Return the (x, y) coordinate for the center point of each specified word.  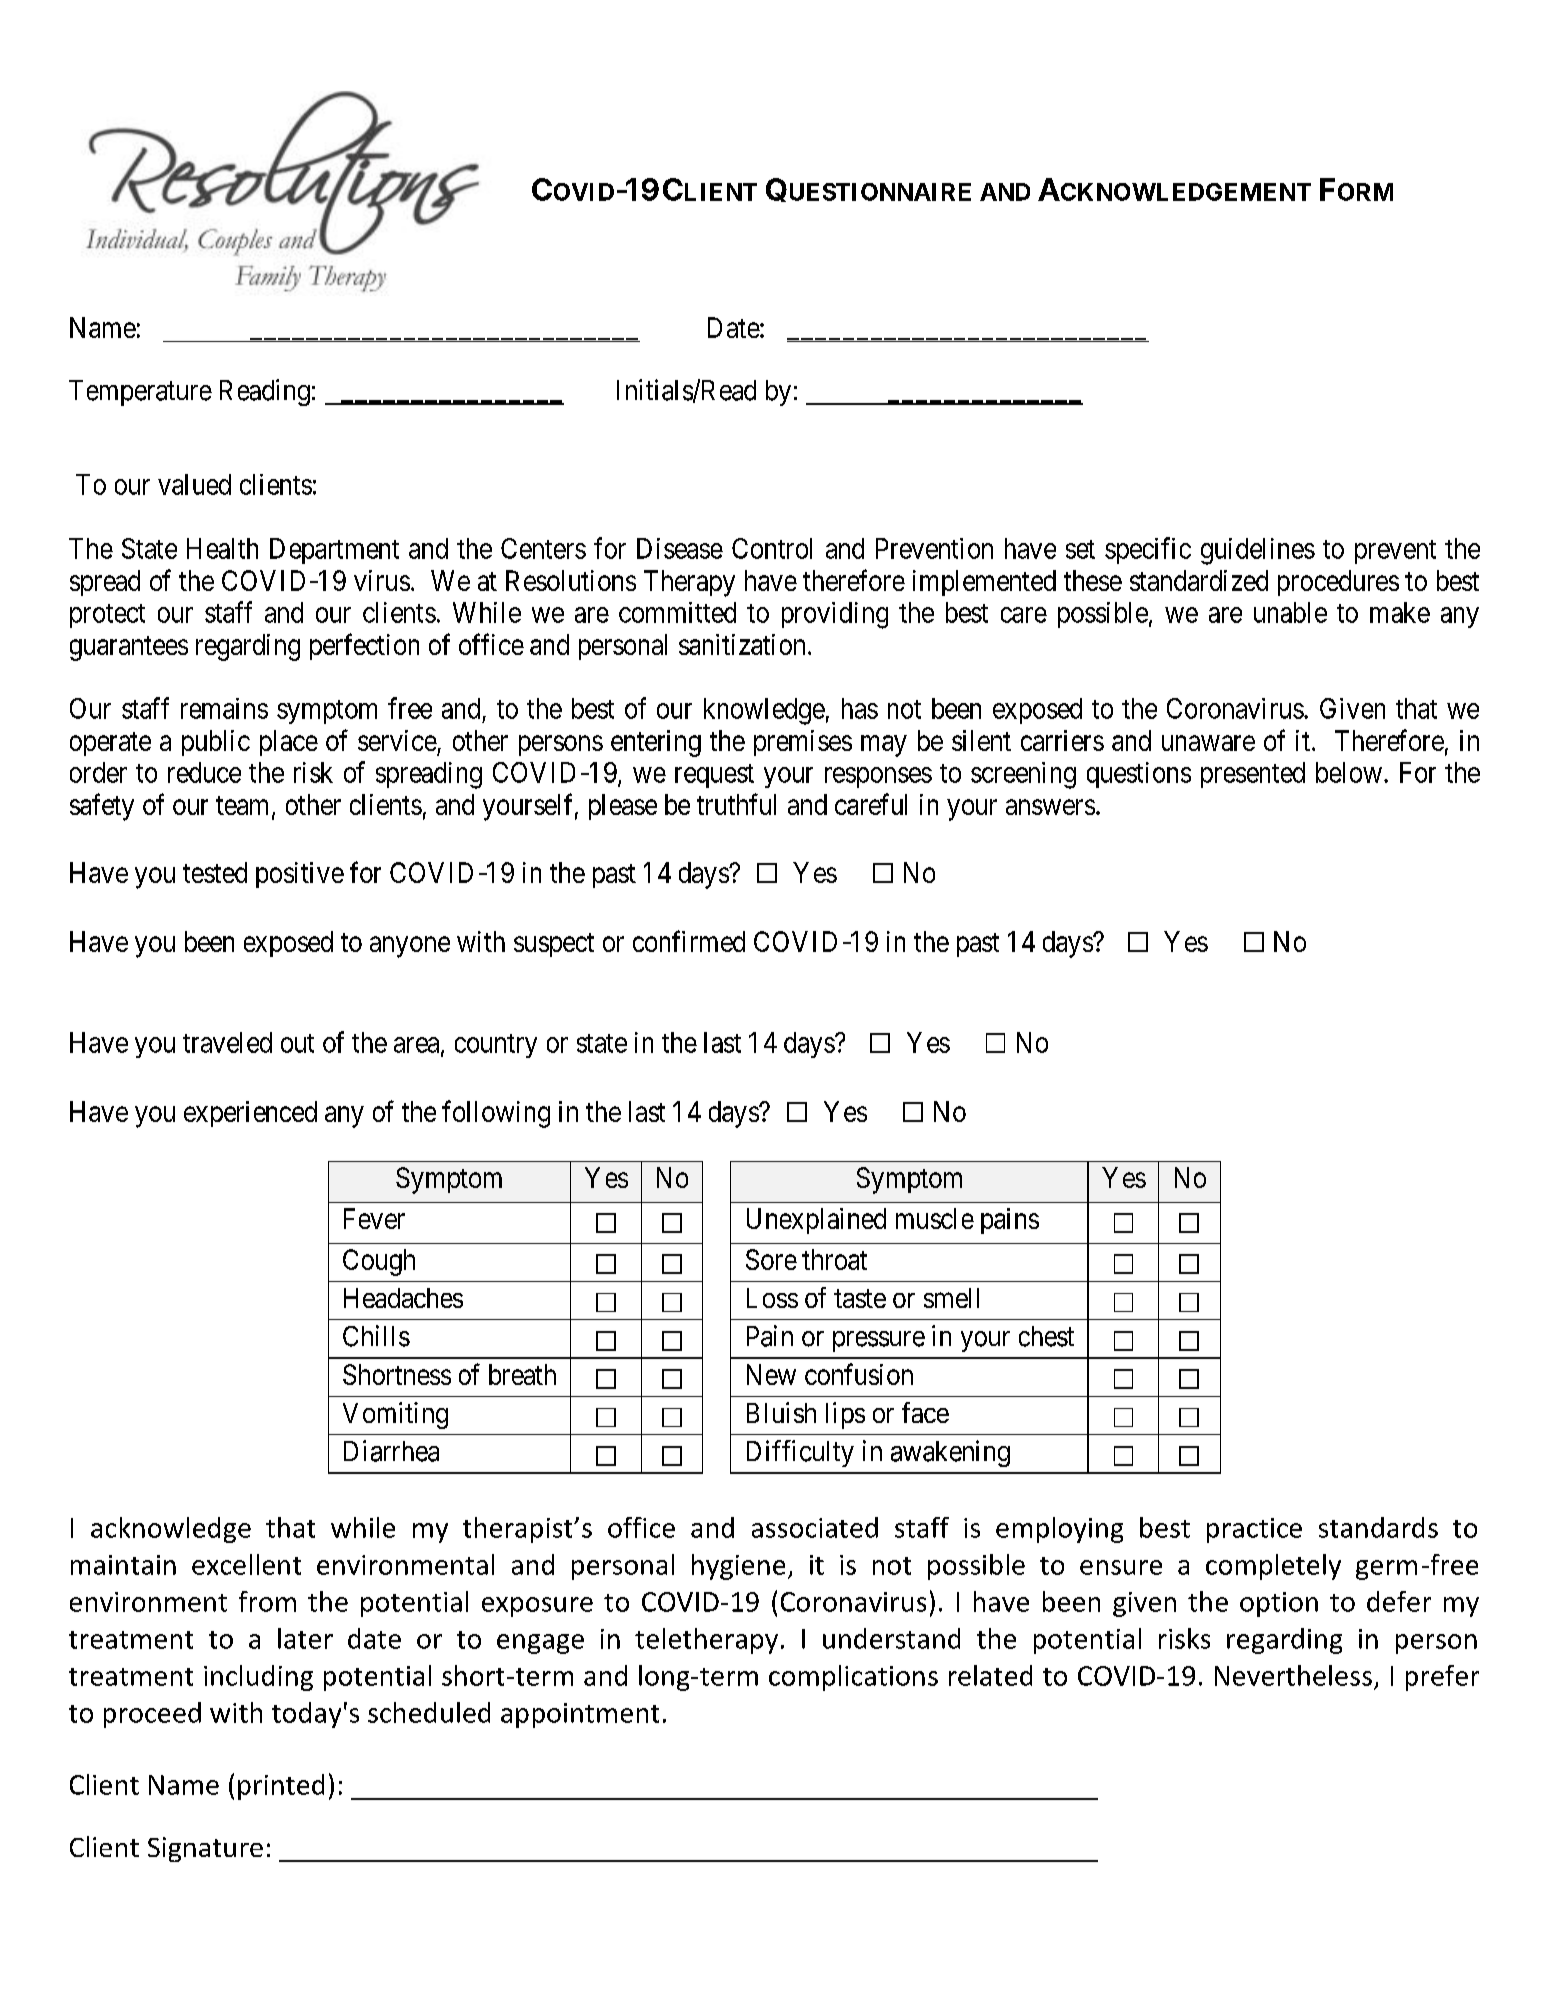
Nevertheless (1293, 1675)
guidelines (1258, 551)
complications (853, 1678)
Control (772, 548)
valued (194, 484)
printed (281, 1787)
